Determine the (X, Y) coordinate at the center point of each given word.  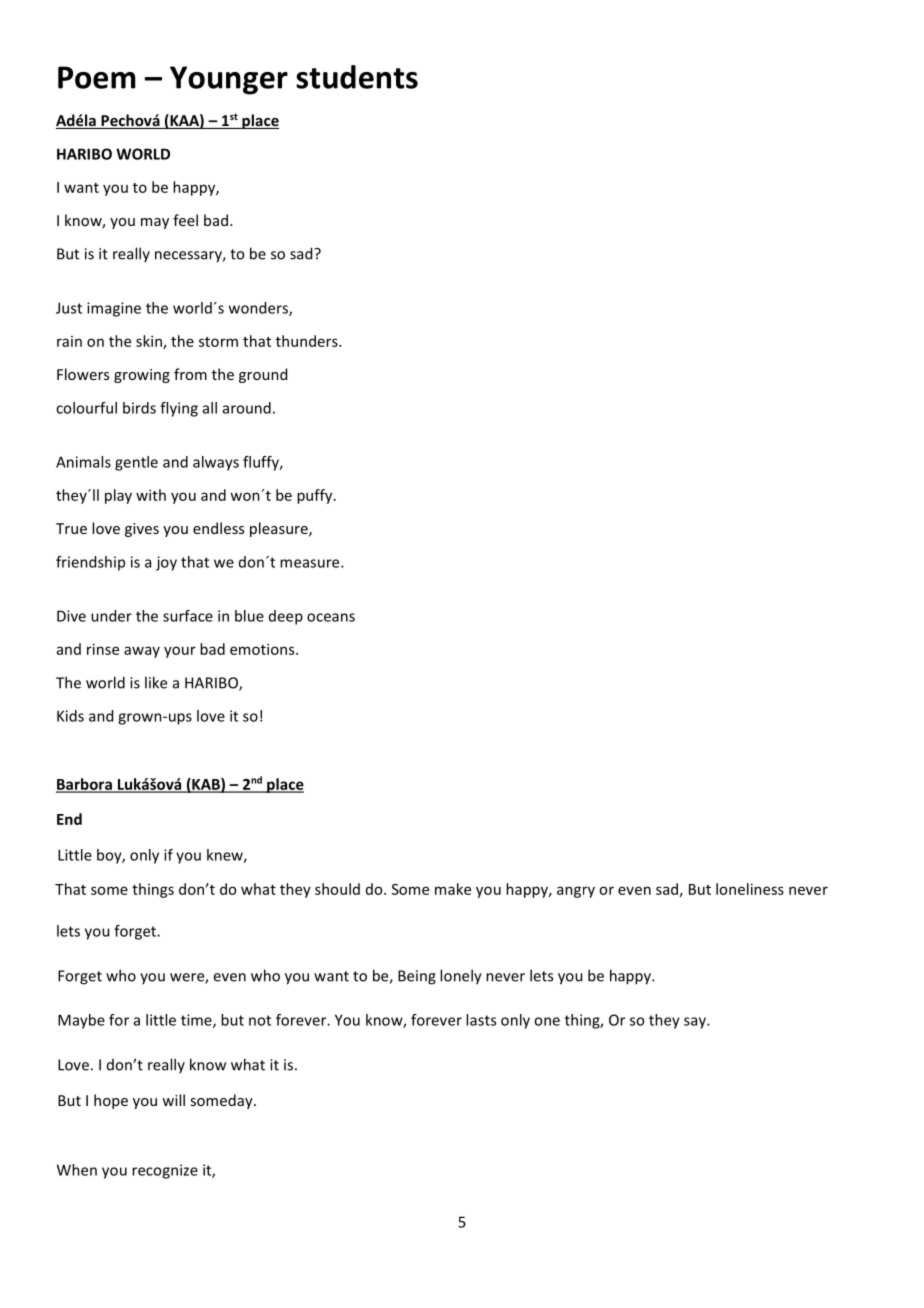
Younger (229, 80)
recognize (165, 1171)
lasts (481, 1020)
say (696, 1023)
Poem (97, 77)
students (357, 77)
